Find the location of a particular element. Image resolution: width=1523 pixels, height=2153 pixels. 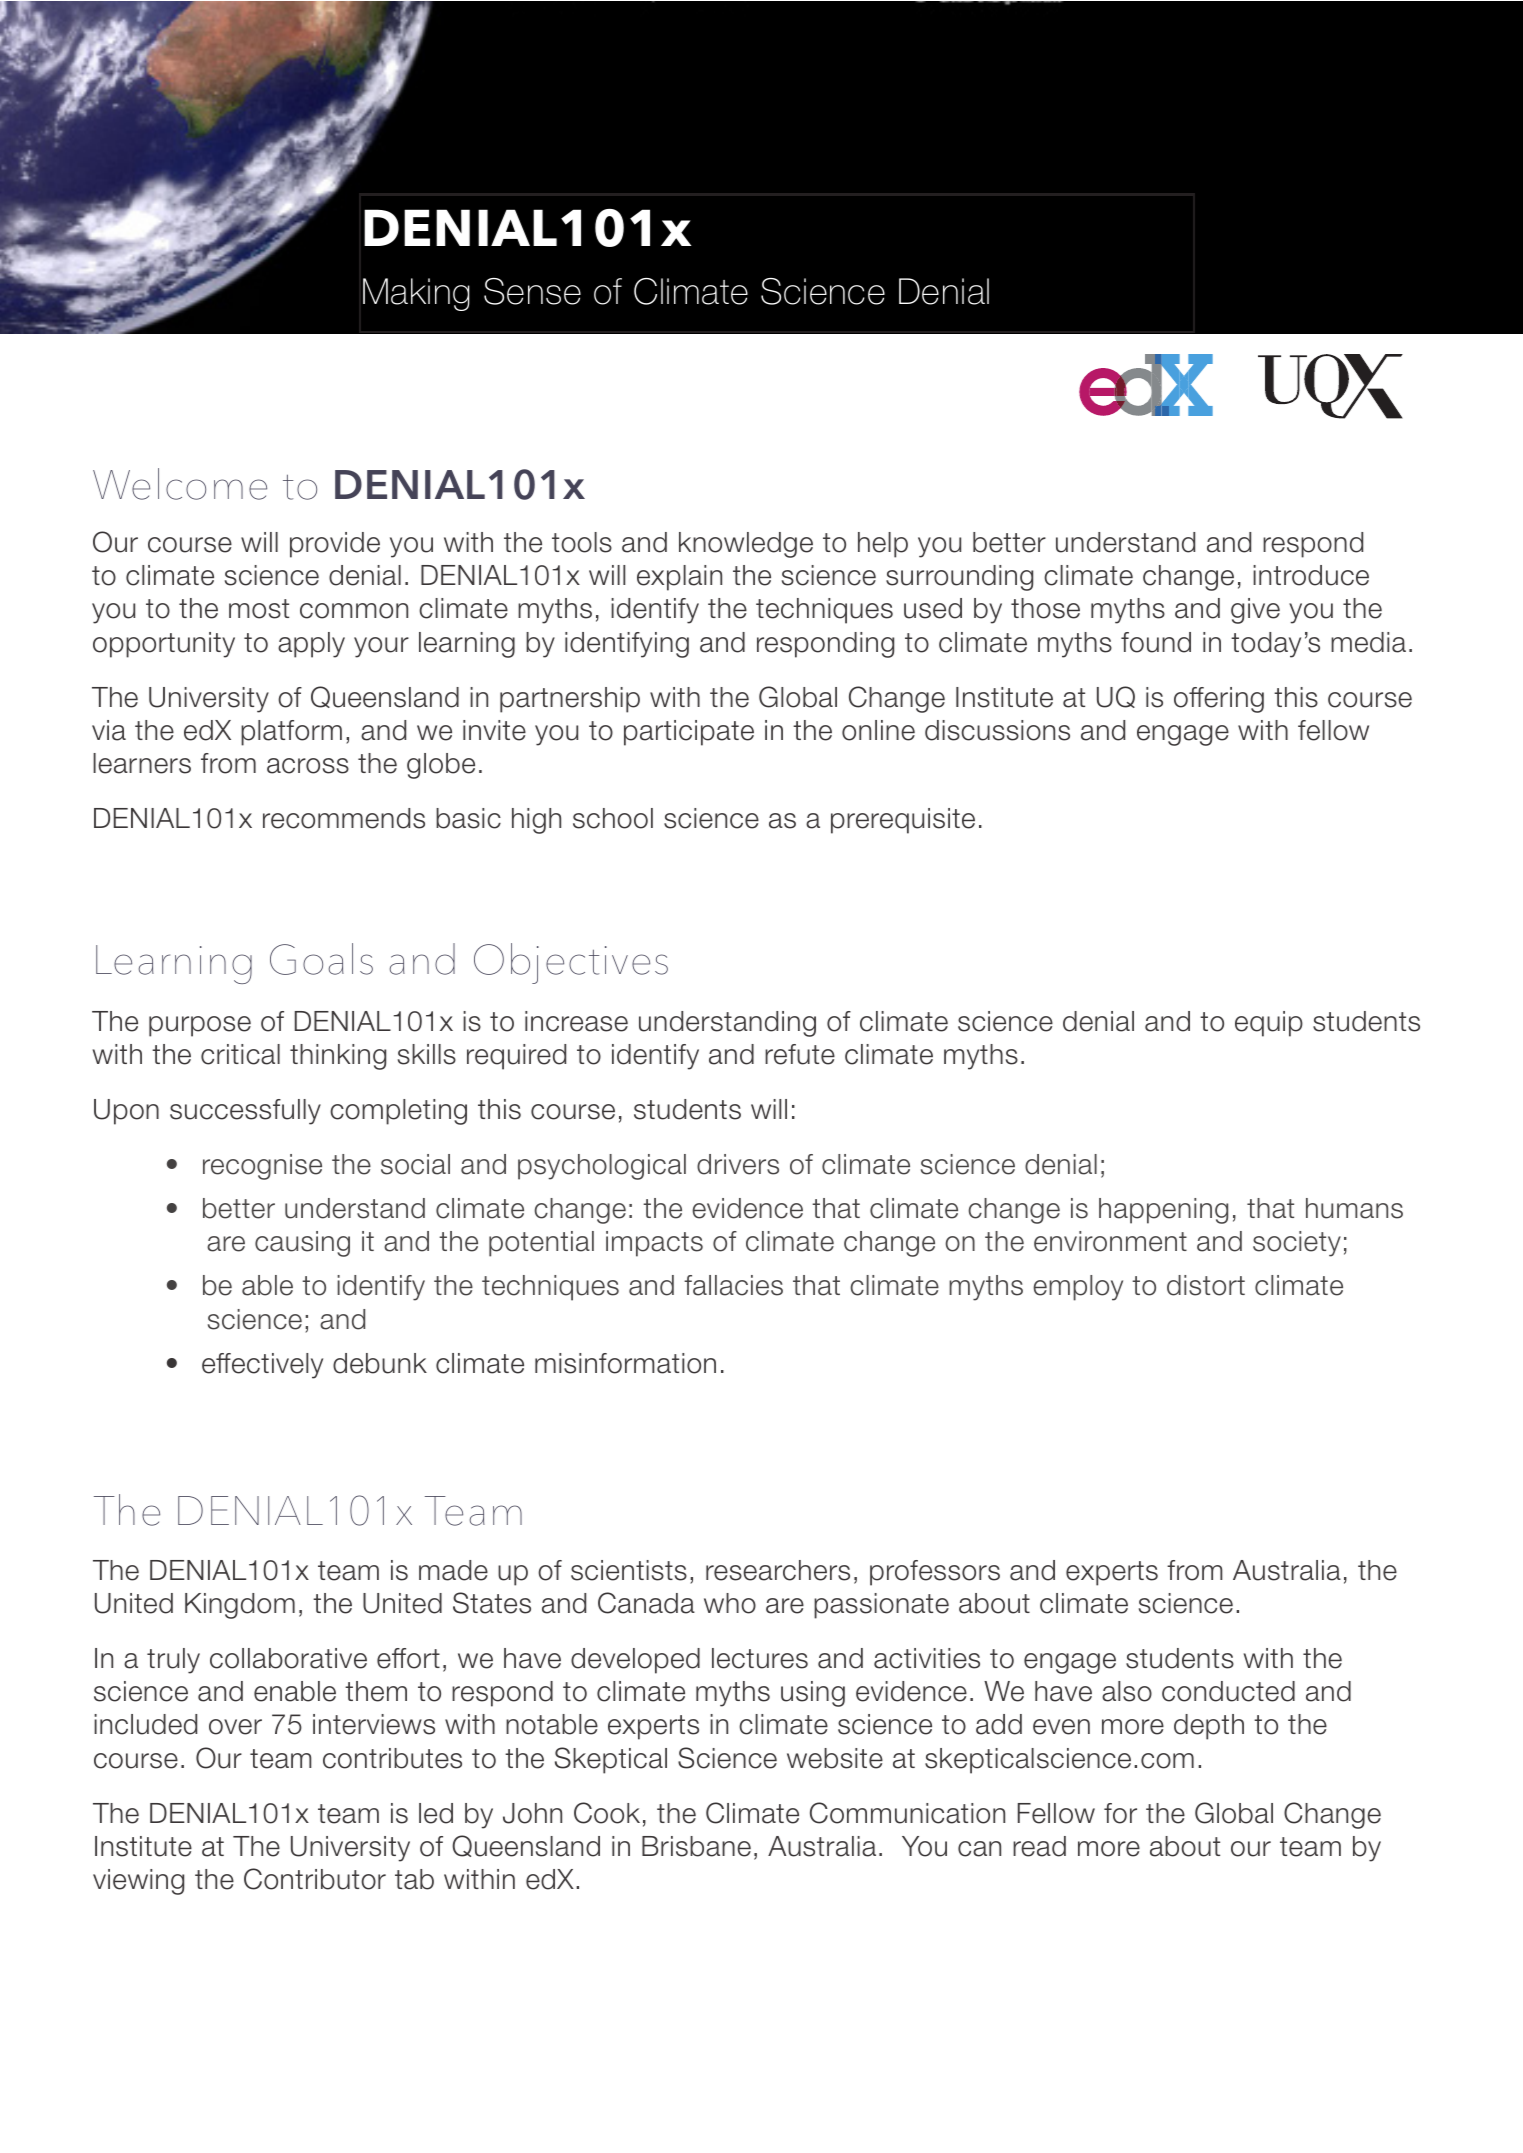

effectively is located at coordinates (262, 1366).
